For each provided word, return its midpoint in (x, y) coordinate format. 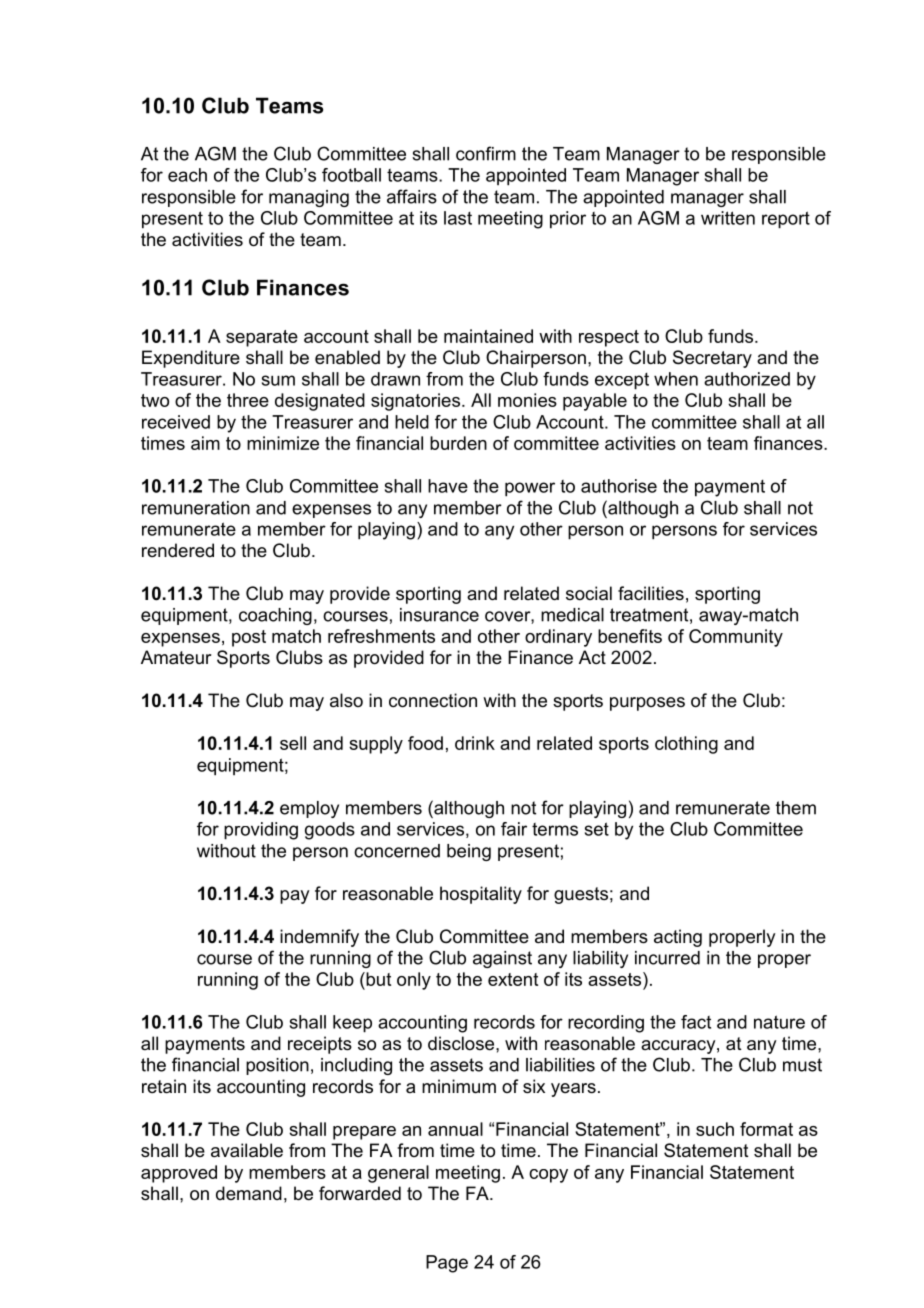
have (448, 486)
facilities (651, 593)
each (187, 175)
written (728, 218)
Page (447, 1264)
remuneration (196, 508)
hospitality (481, 895)
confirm (486, 153)
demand (249, 1193)
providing (261, 831)
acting (678, 938)
